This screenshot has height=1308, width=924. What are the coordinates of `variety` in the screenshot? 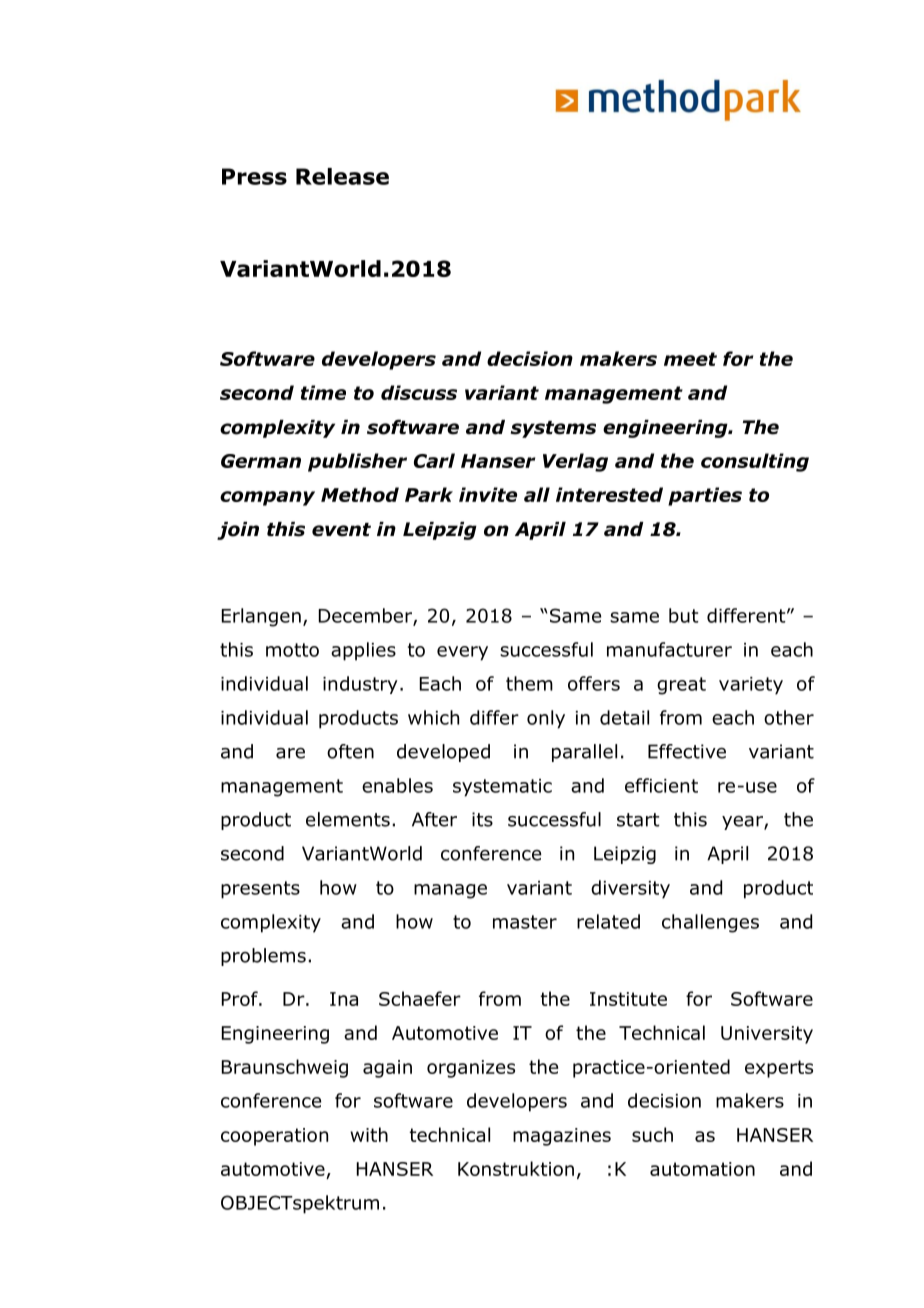 It's located at (751, 686).
